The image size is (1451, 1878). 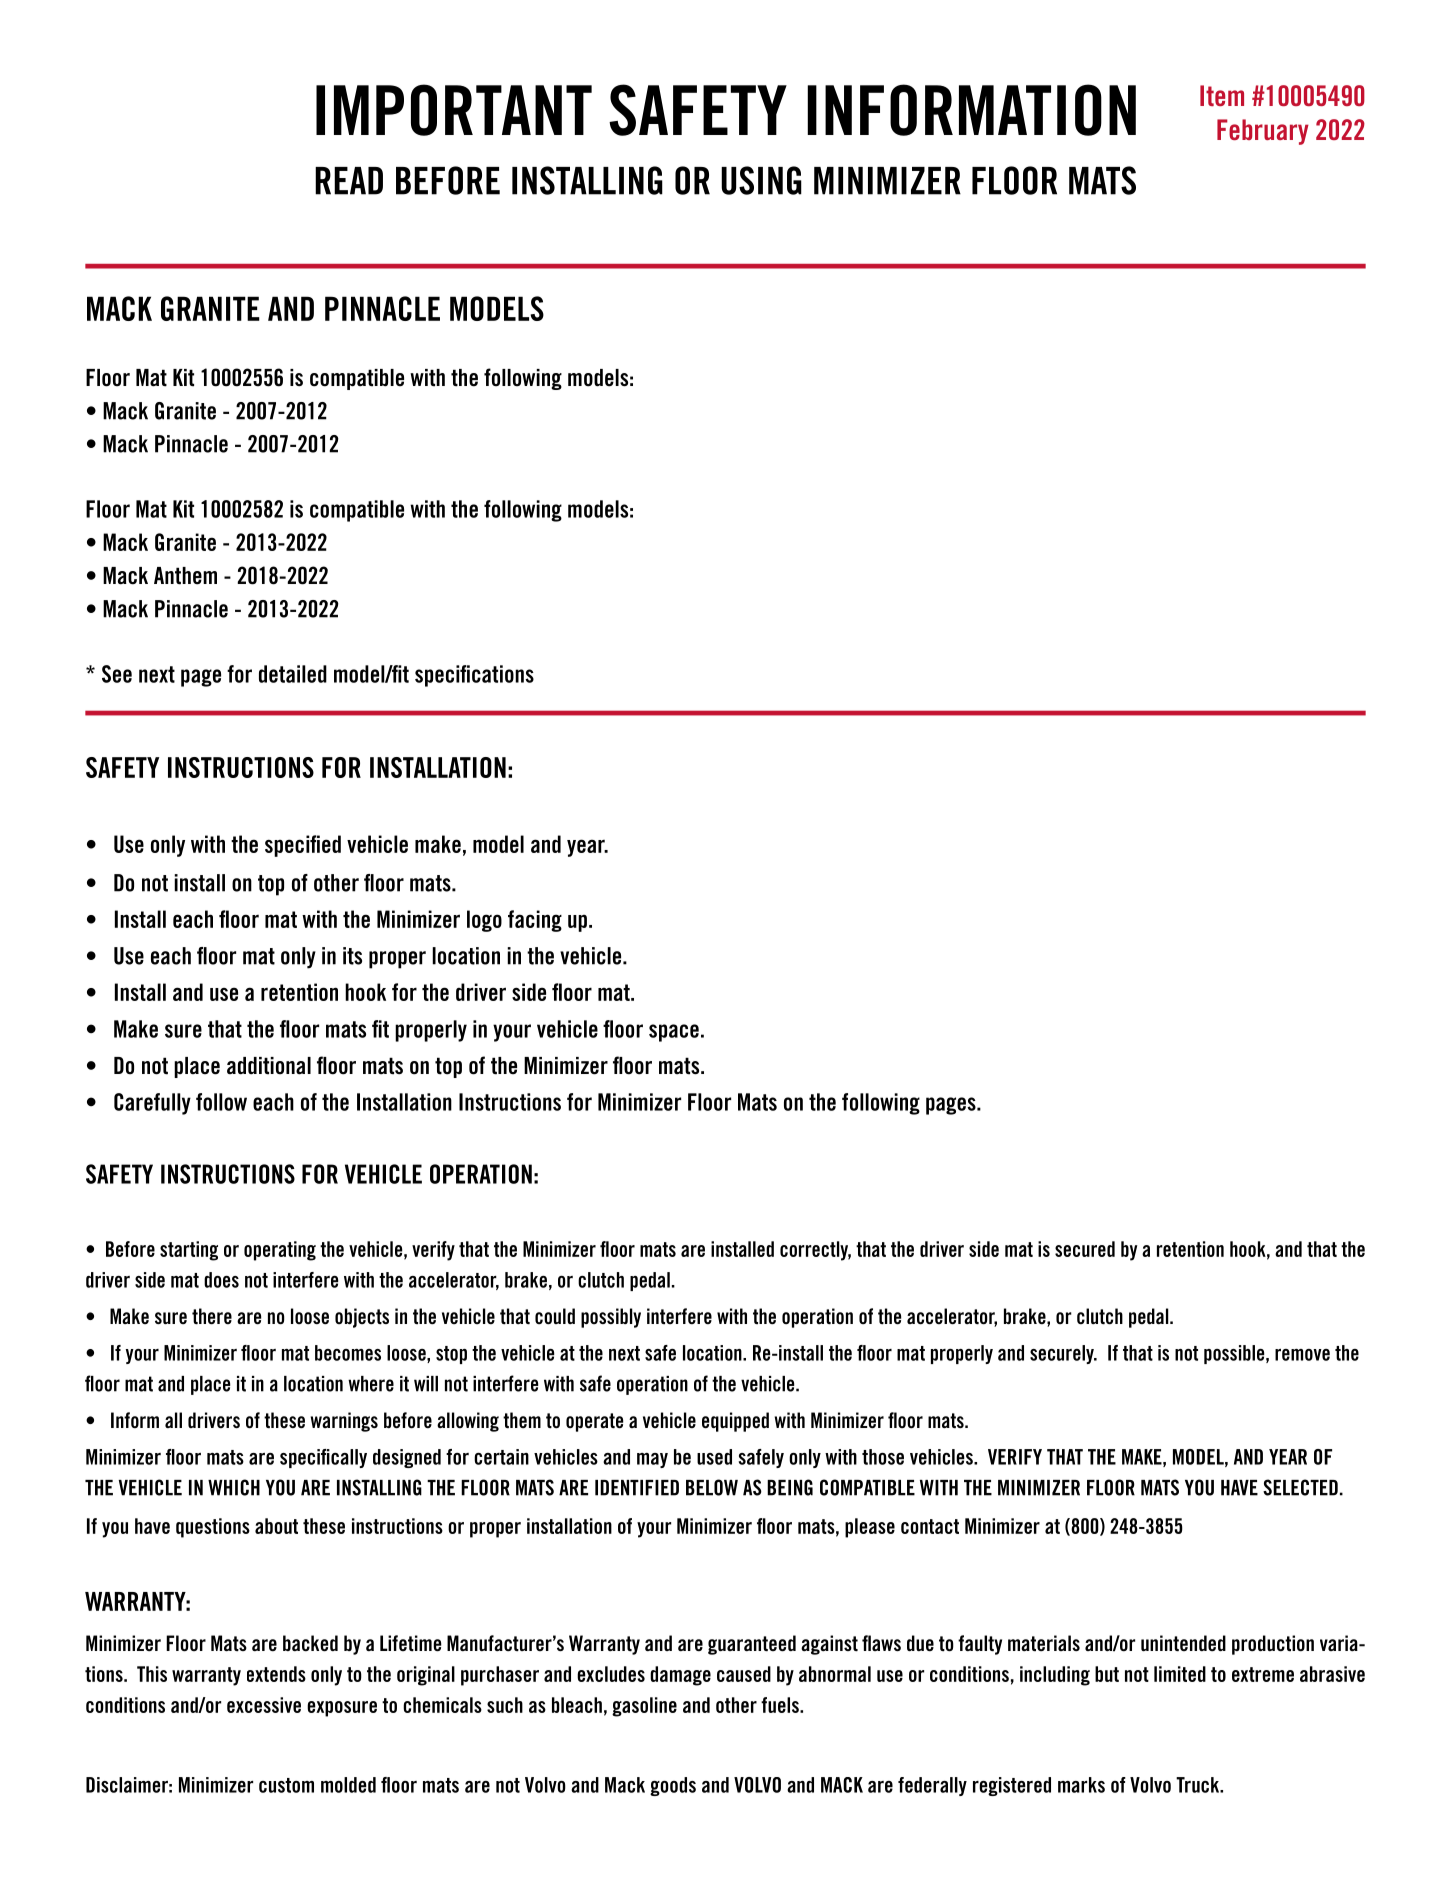 I want to click on February, so click(x=1263, y=132).
